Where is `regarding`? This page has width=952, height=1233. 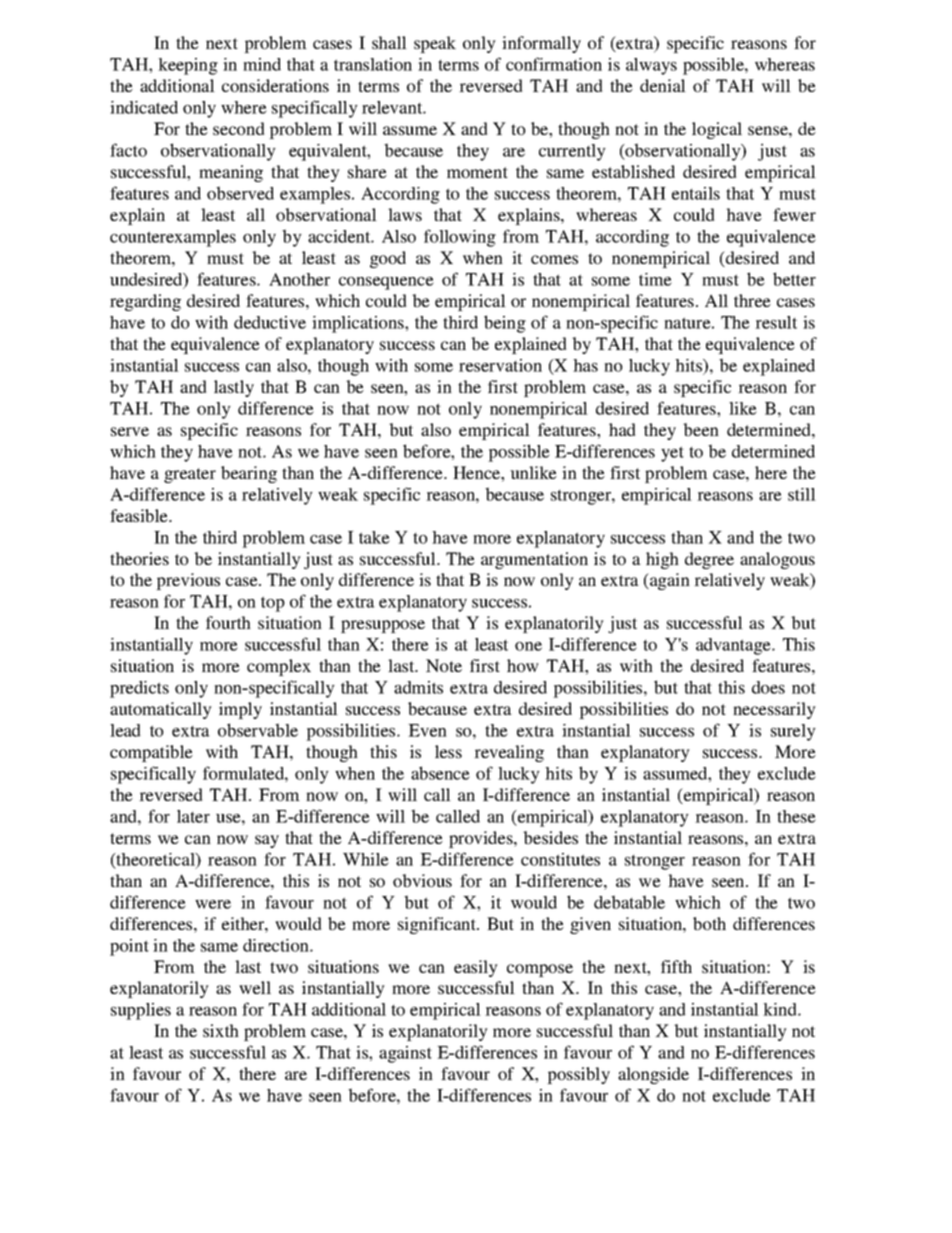 regarding is located at coordinates (145, 302).
